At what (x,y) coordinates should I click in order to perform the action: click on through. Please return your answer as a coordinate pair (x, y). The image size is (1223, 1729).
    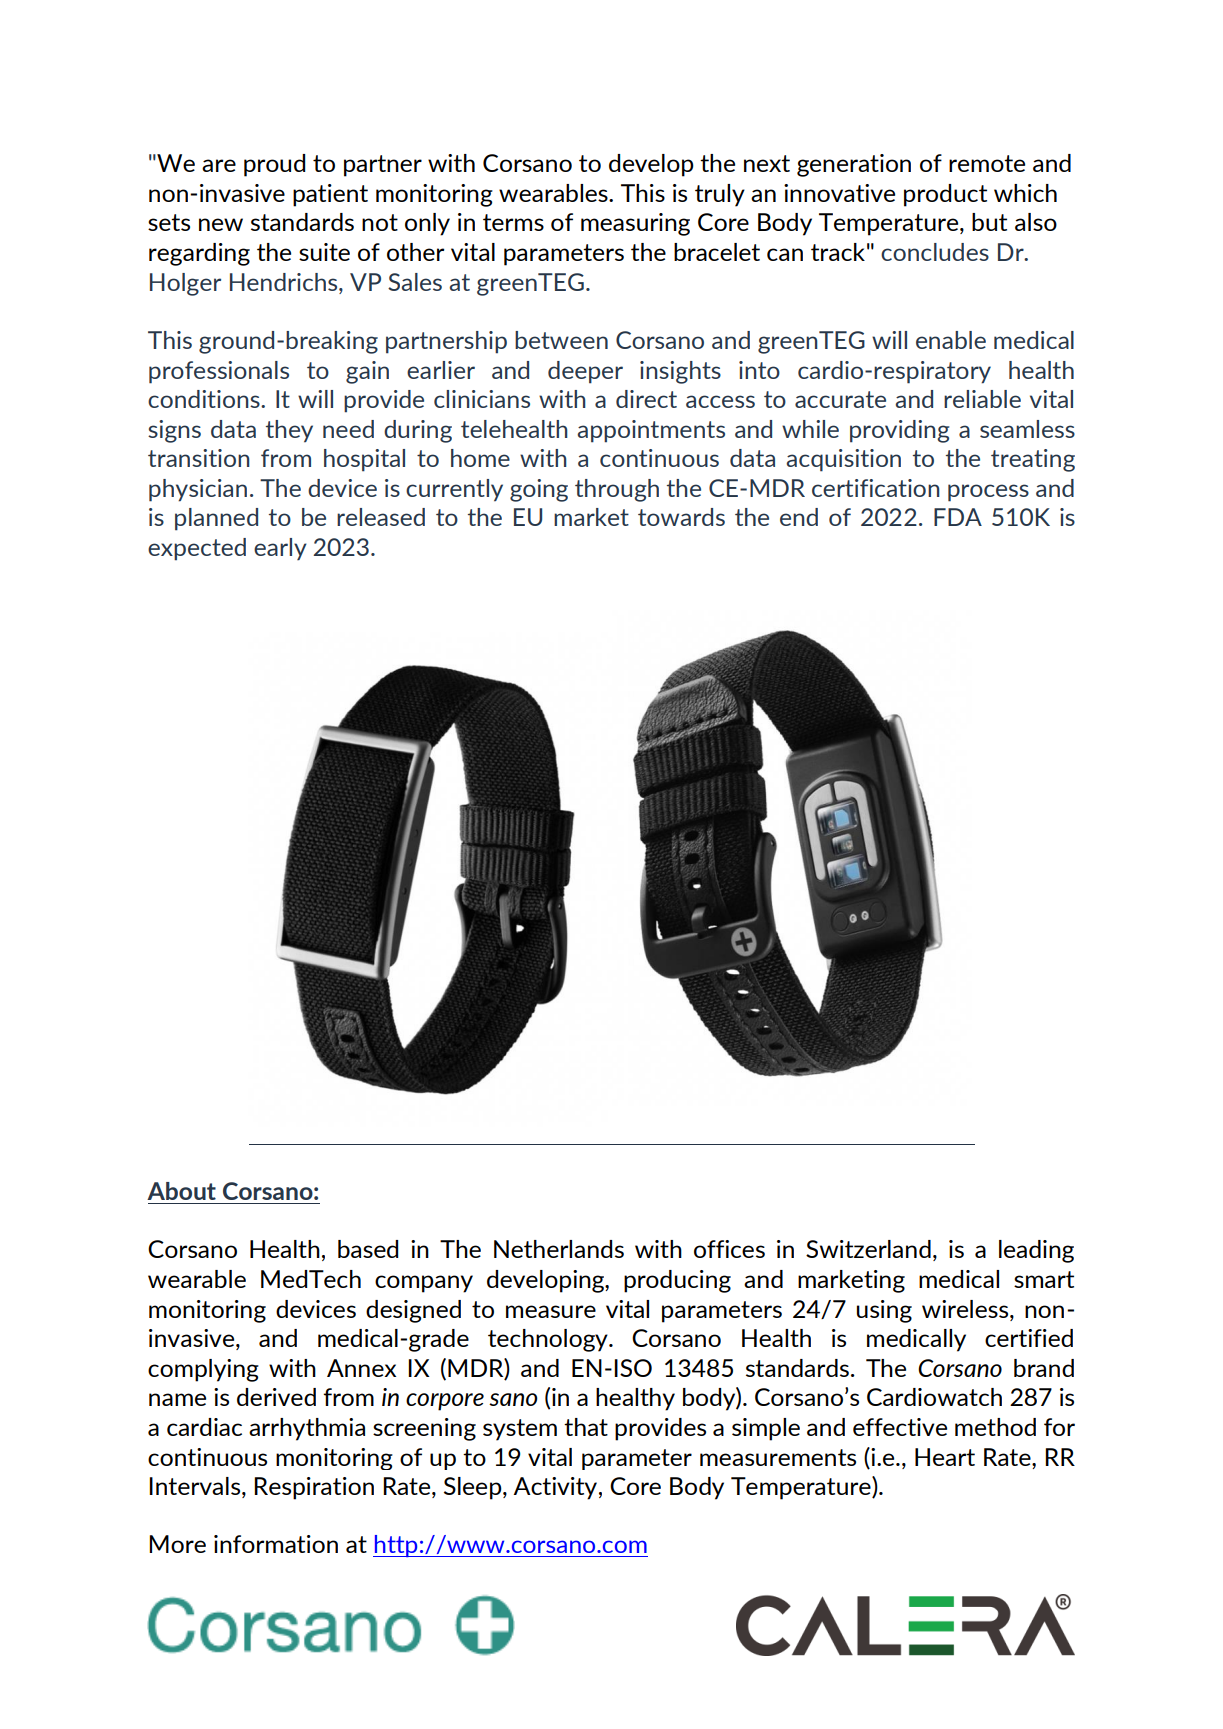
    Looking at the image, I should click on (617, 490).
